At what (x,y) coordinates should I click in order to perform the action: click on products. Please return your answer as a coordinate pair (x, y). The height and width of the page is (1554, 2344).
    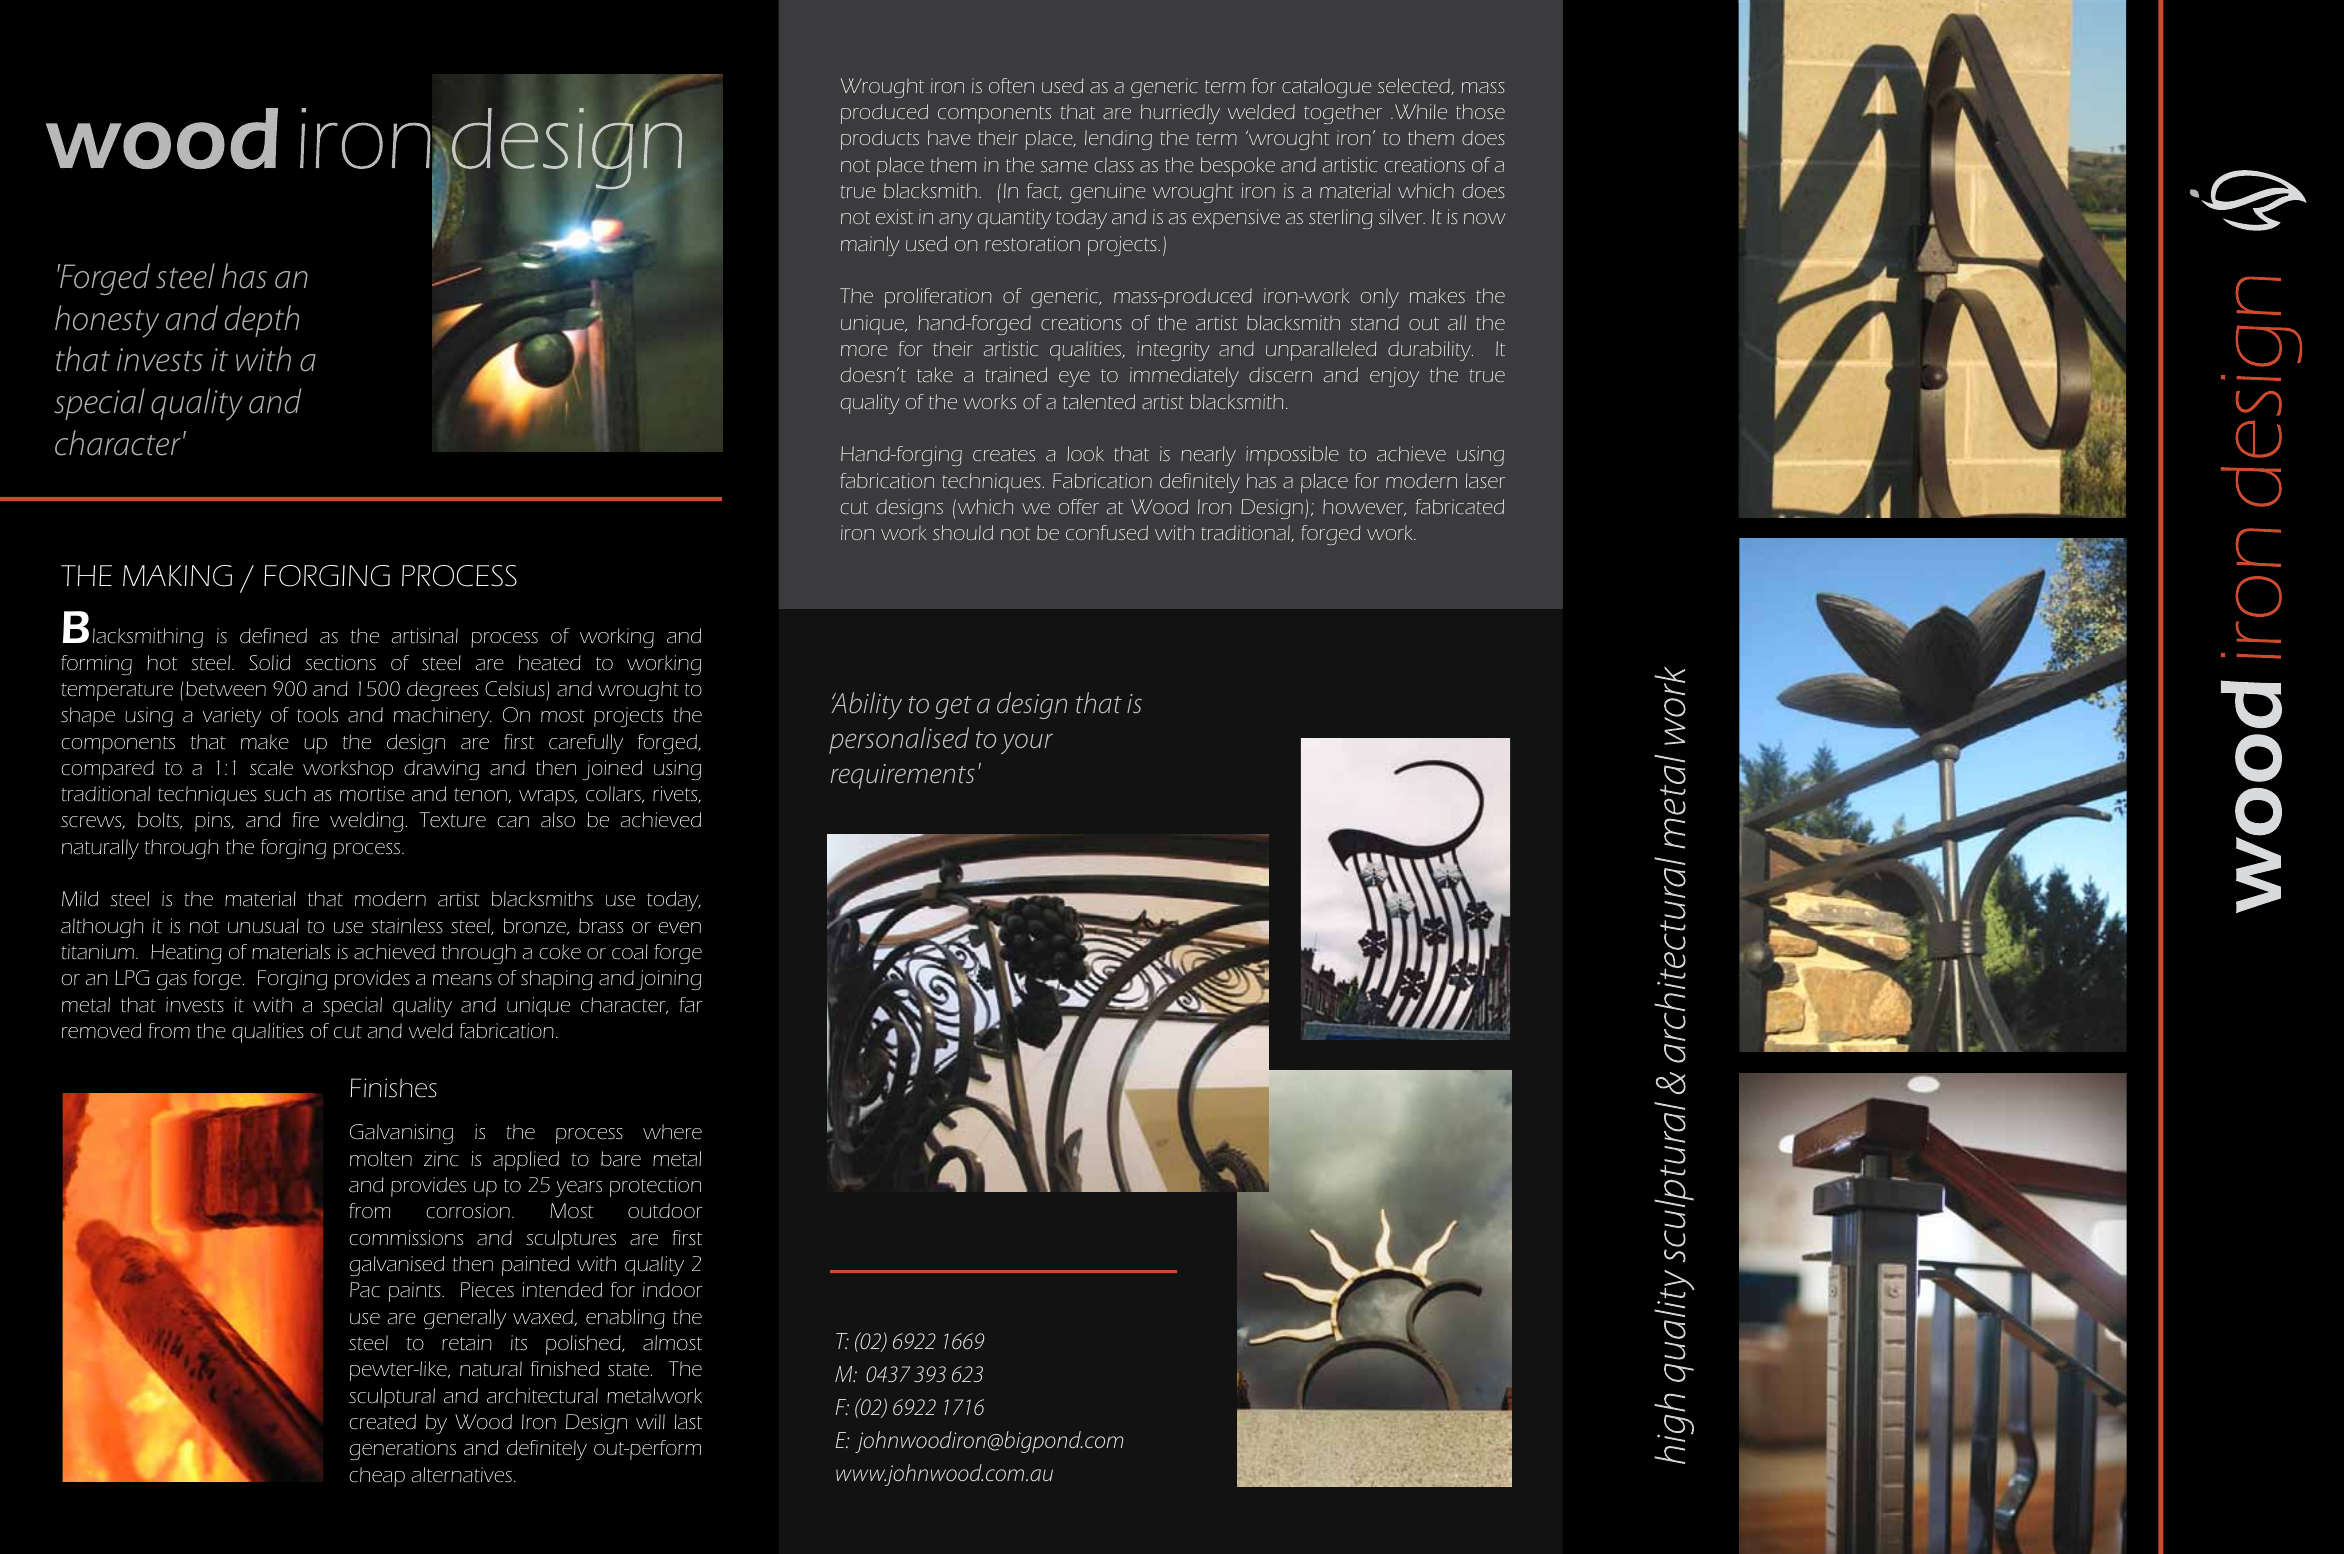
    Looking at the image, I should click on (880, 140).
